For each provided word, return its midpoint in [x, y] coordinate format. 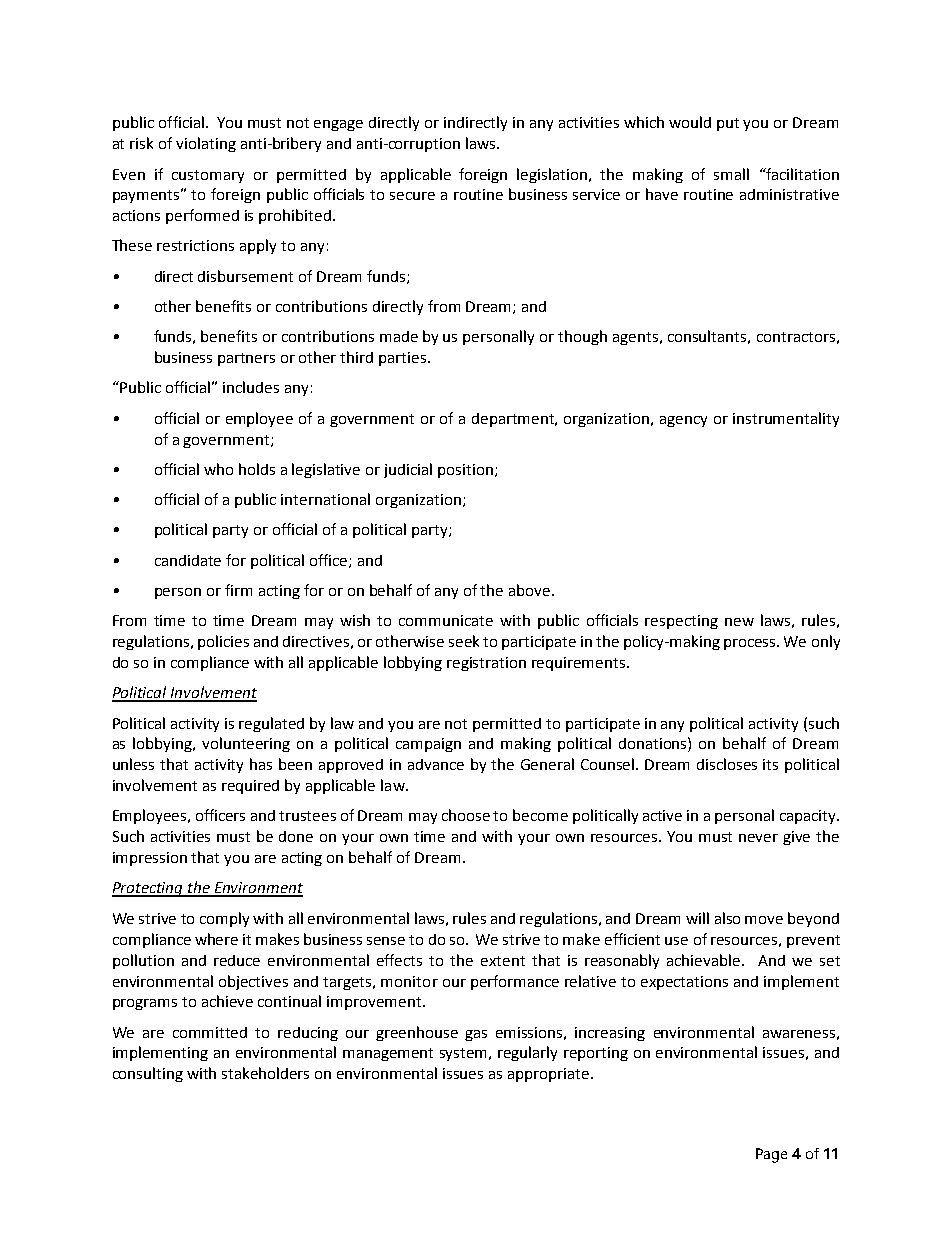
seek [464, 641]
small [731, 174]
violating [206, 144]
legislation [553, 175]
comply [224, 919]
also [727, 918]
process [751, 644]
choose [466, 815]
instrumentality [786, 419]
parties [404, 359]
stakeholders [265, 1073]
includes [251, 387]
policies [223, 642]
